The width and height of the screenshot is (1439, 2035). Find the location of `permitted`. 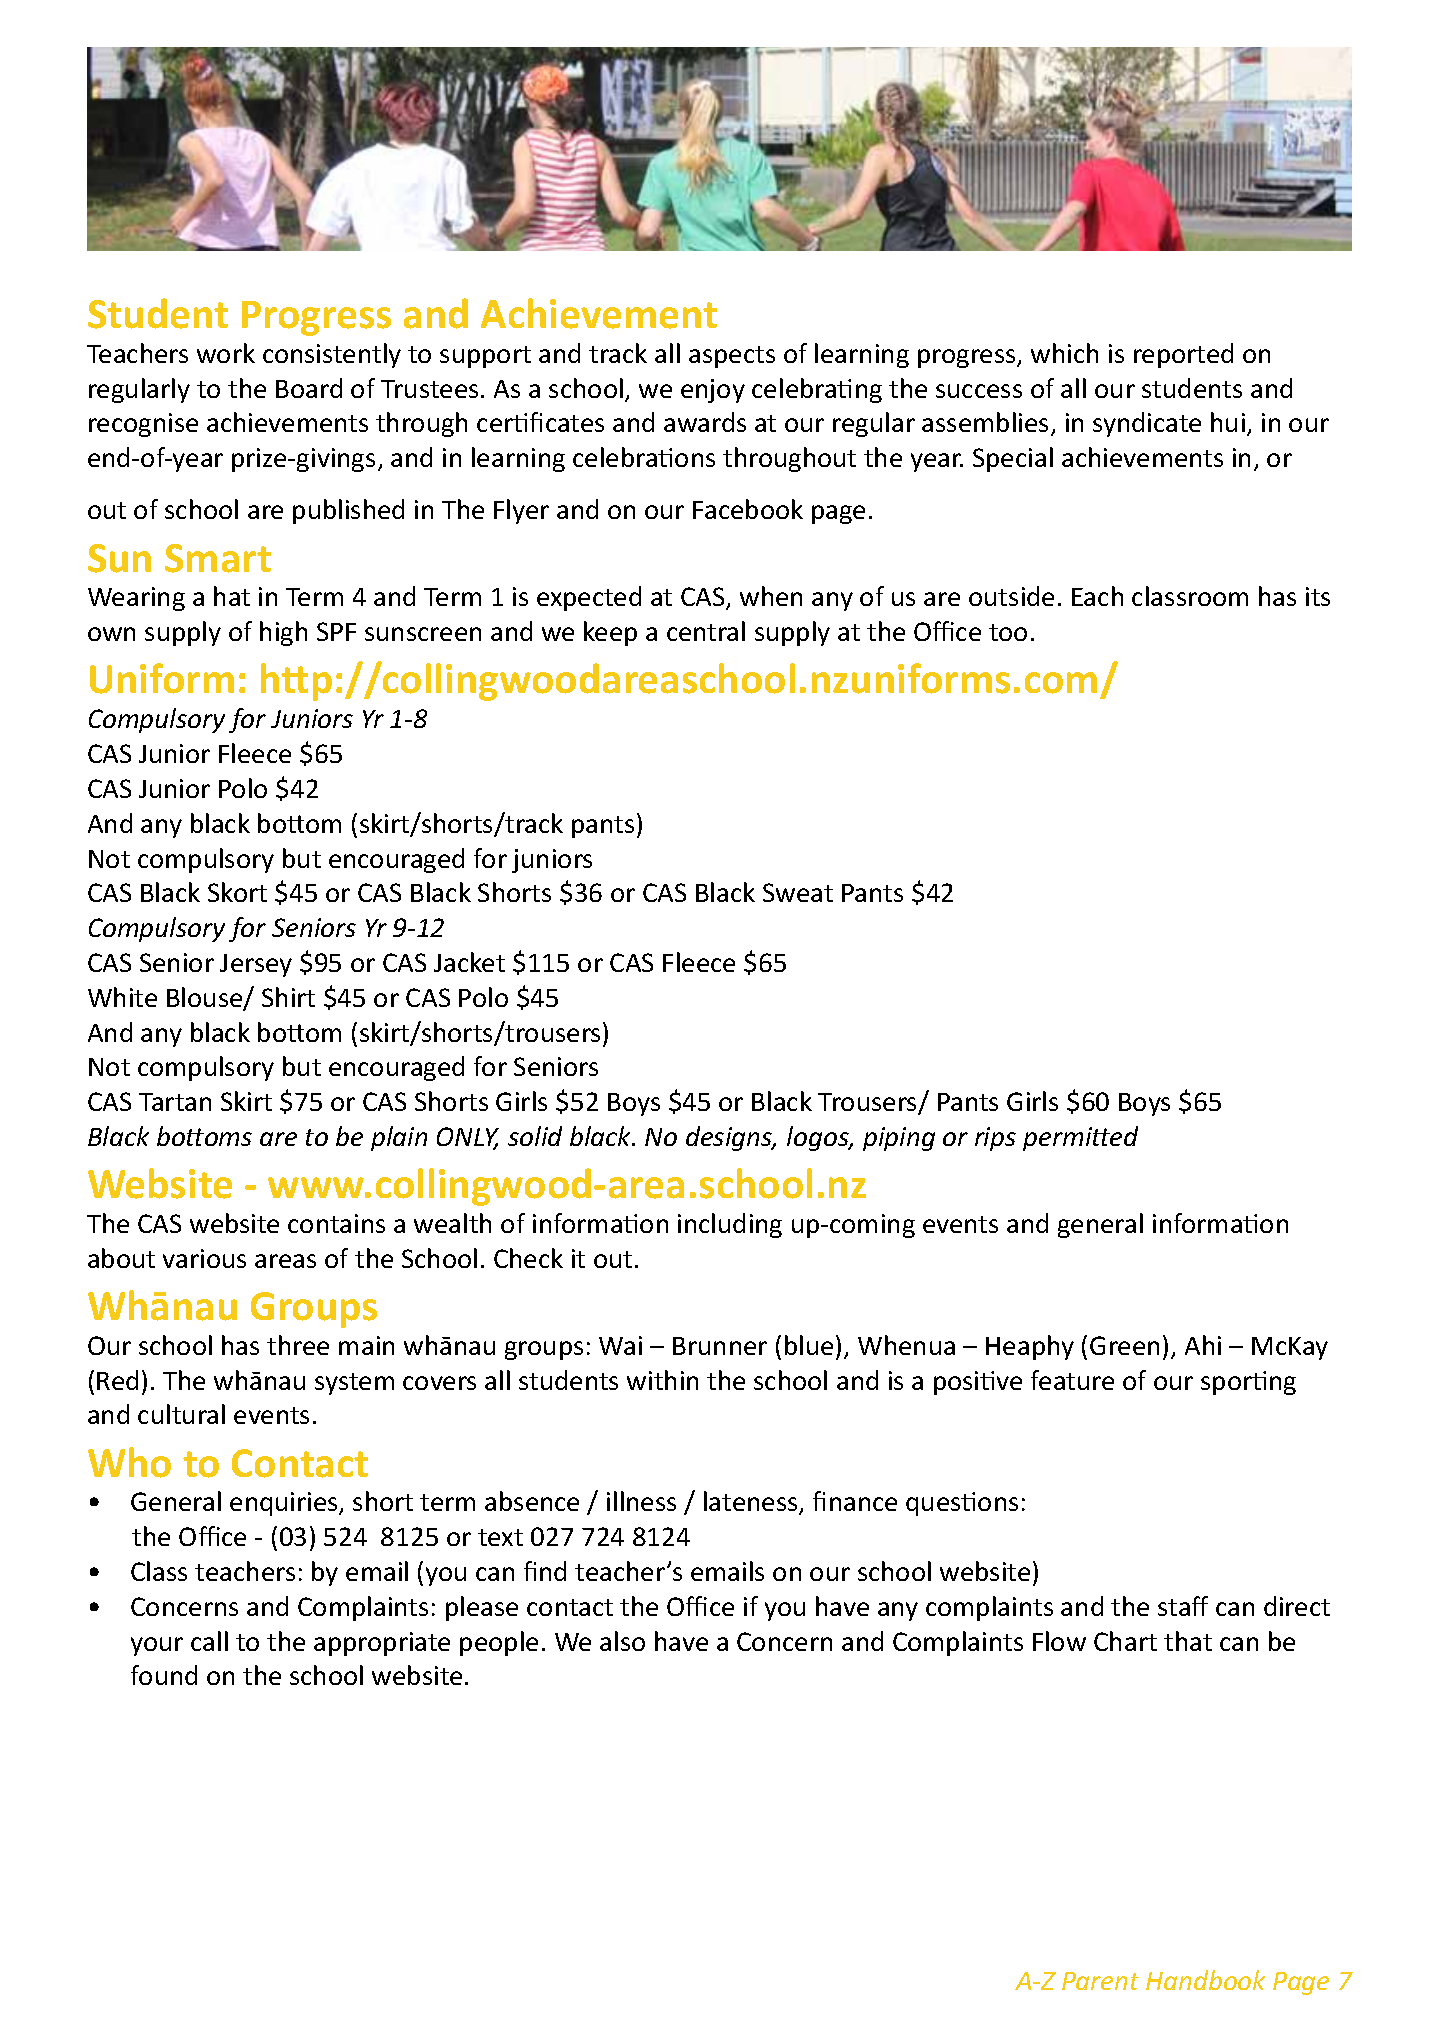

permitted is located at coordinates (1080, 1138).
